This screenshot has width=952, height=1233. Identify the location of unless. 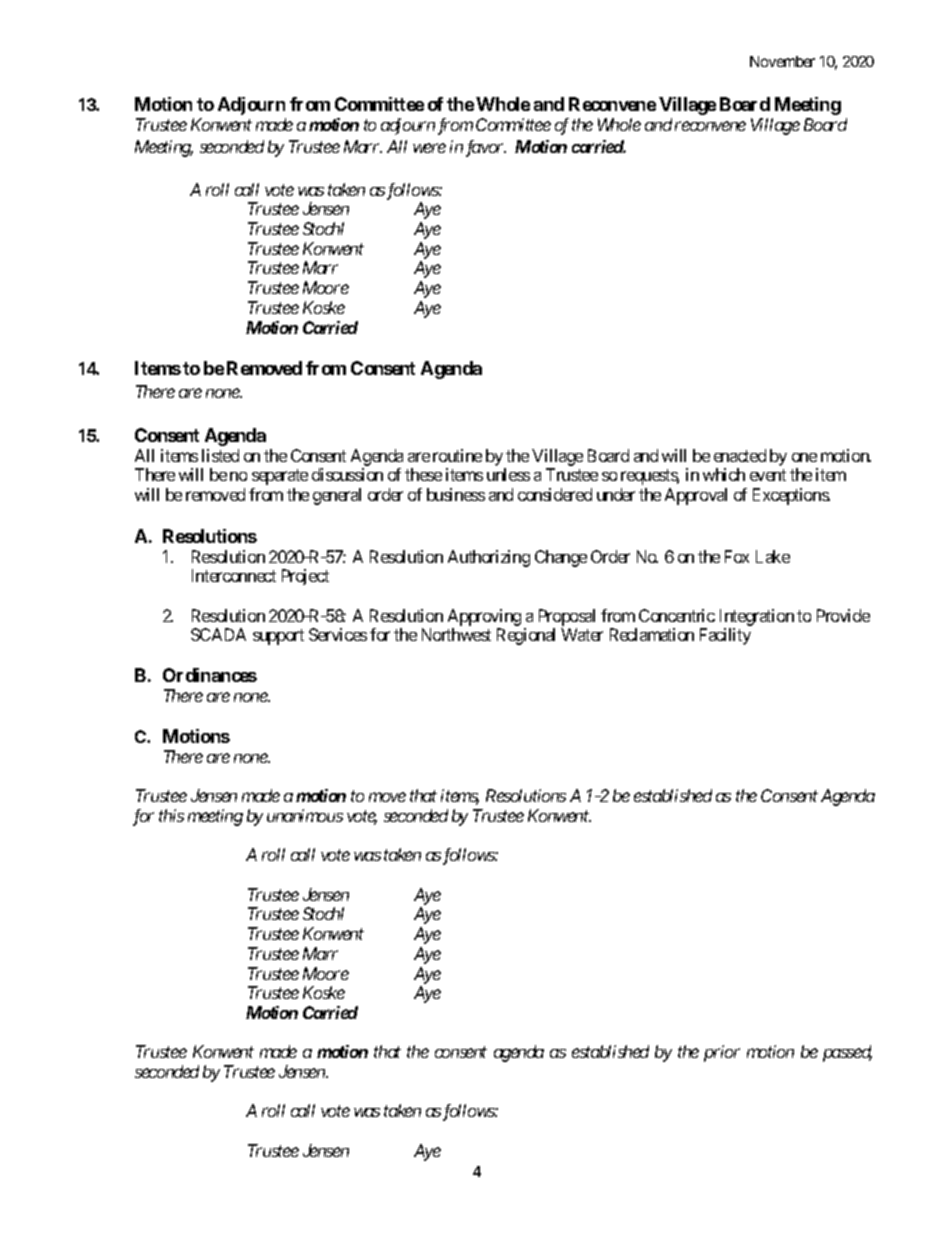
(508, 474).
